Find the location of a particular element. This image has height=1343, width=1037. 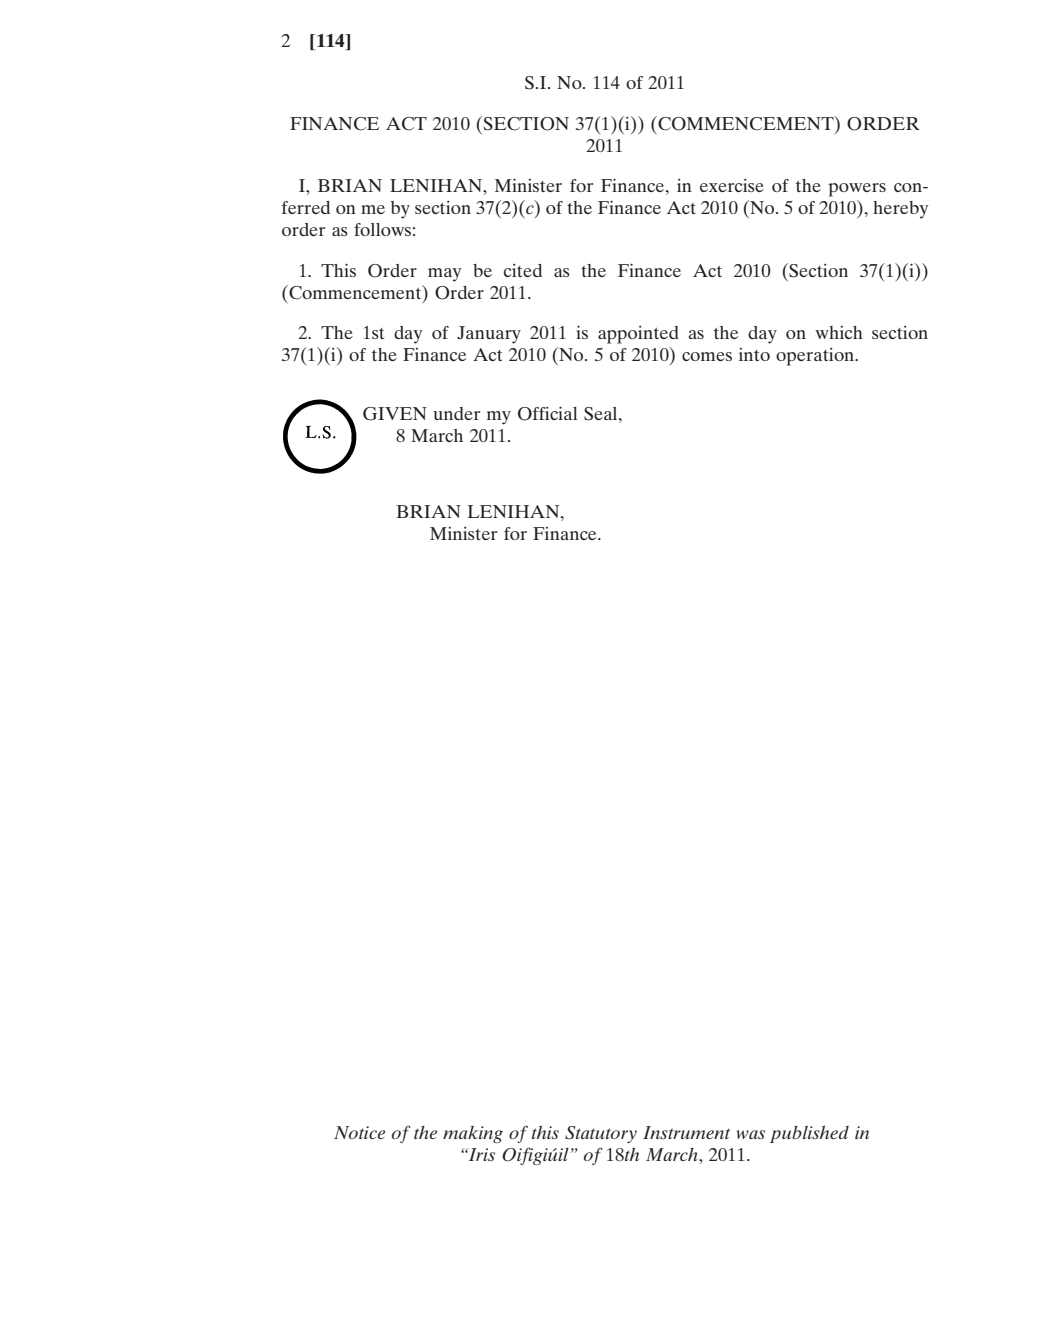

Notice is located at coordinates (359, 1132).
